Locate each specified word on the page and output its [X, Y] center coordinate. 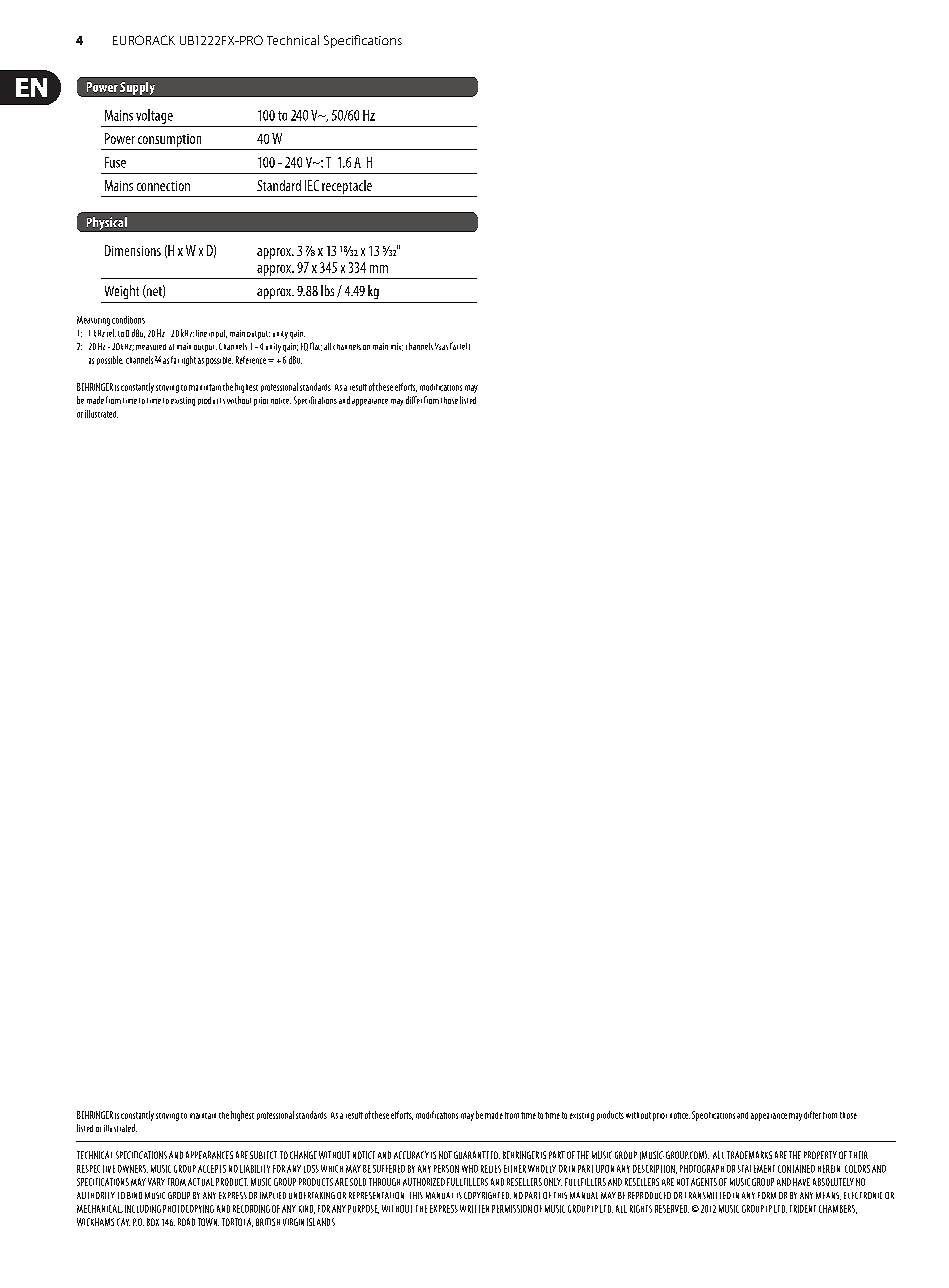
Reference [251, 360]
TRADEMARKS [749, 1155]
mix [397, 347]
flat [316, 346]
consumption [169, 140]
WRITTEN [474, 1209]
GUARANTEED [477, 1155]
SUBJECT [263, 1155]
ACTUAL [201, 1182]
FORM [767, 1195]
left [465, 346]
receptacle [347, 187]
